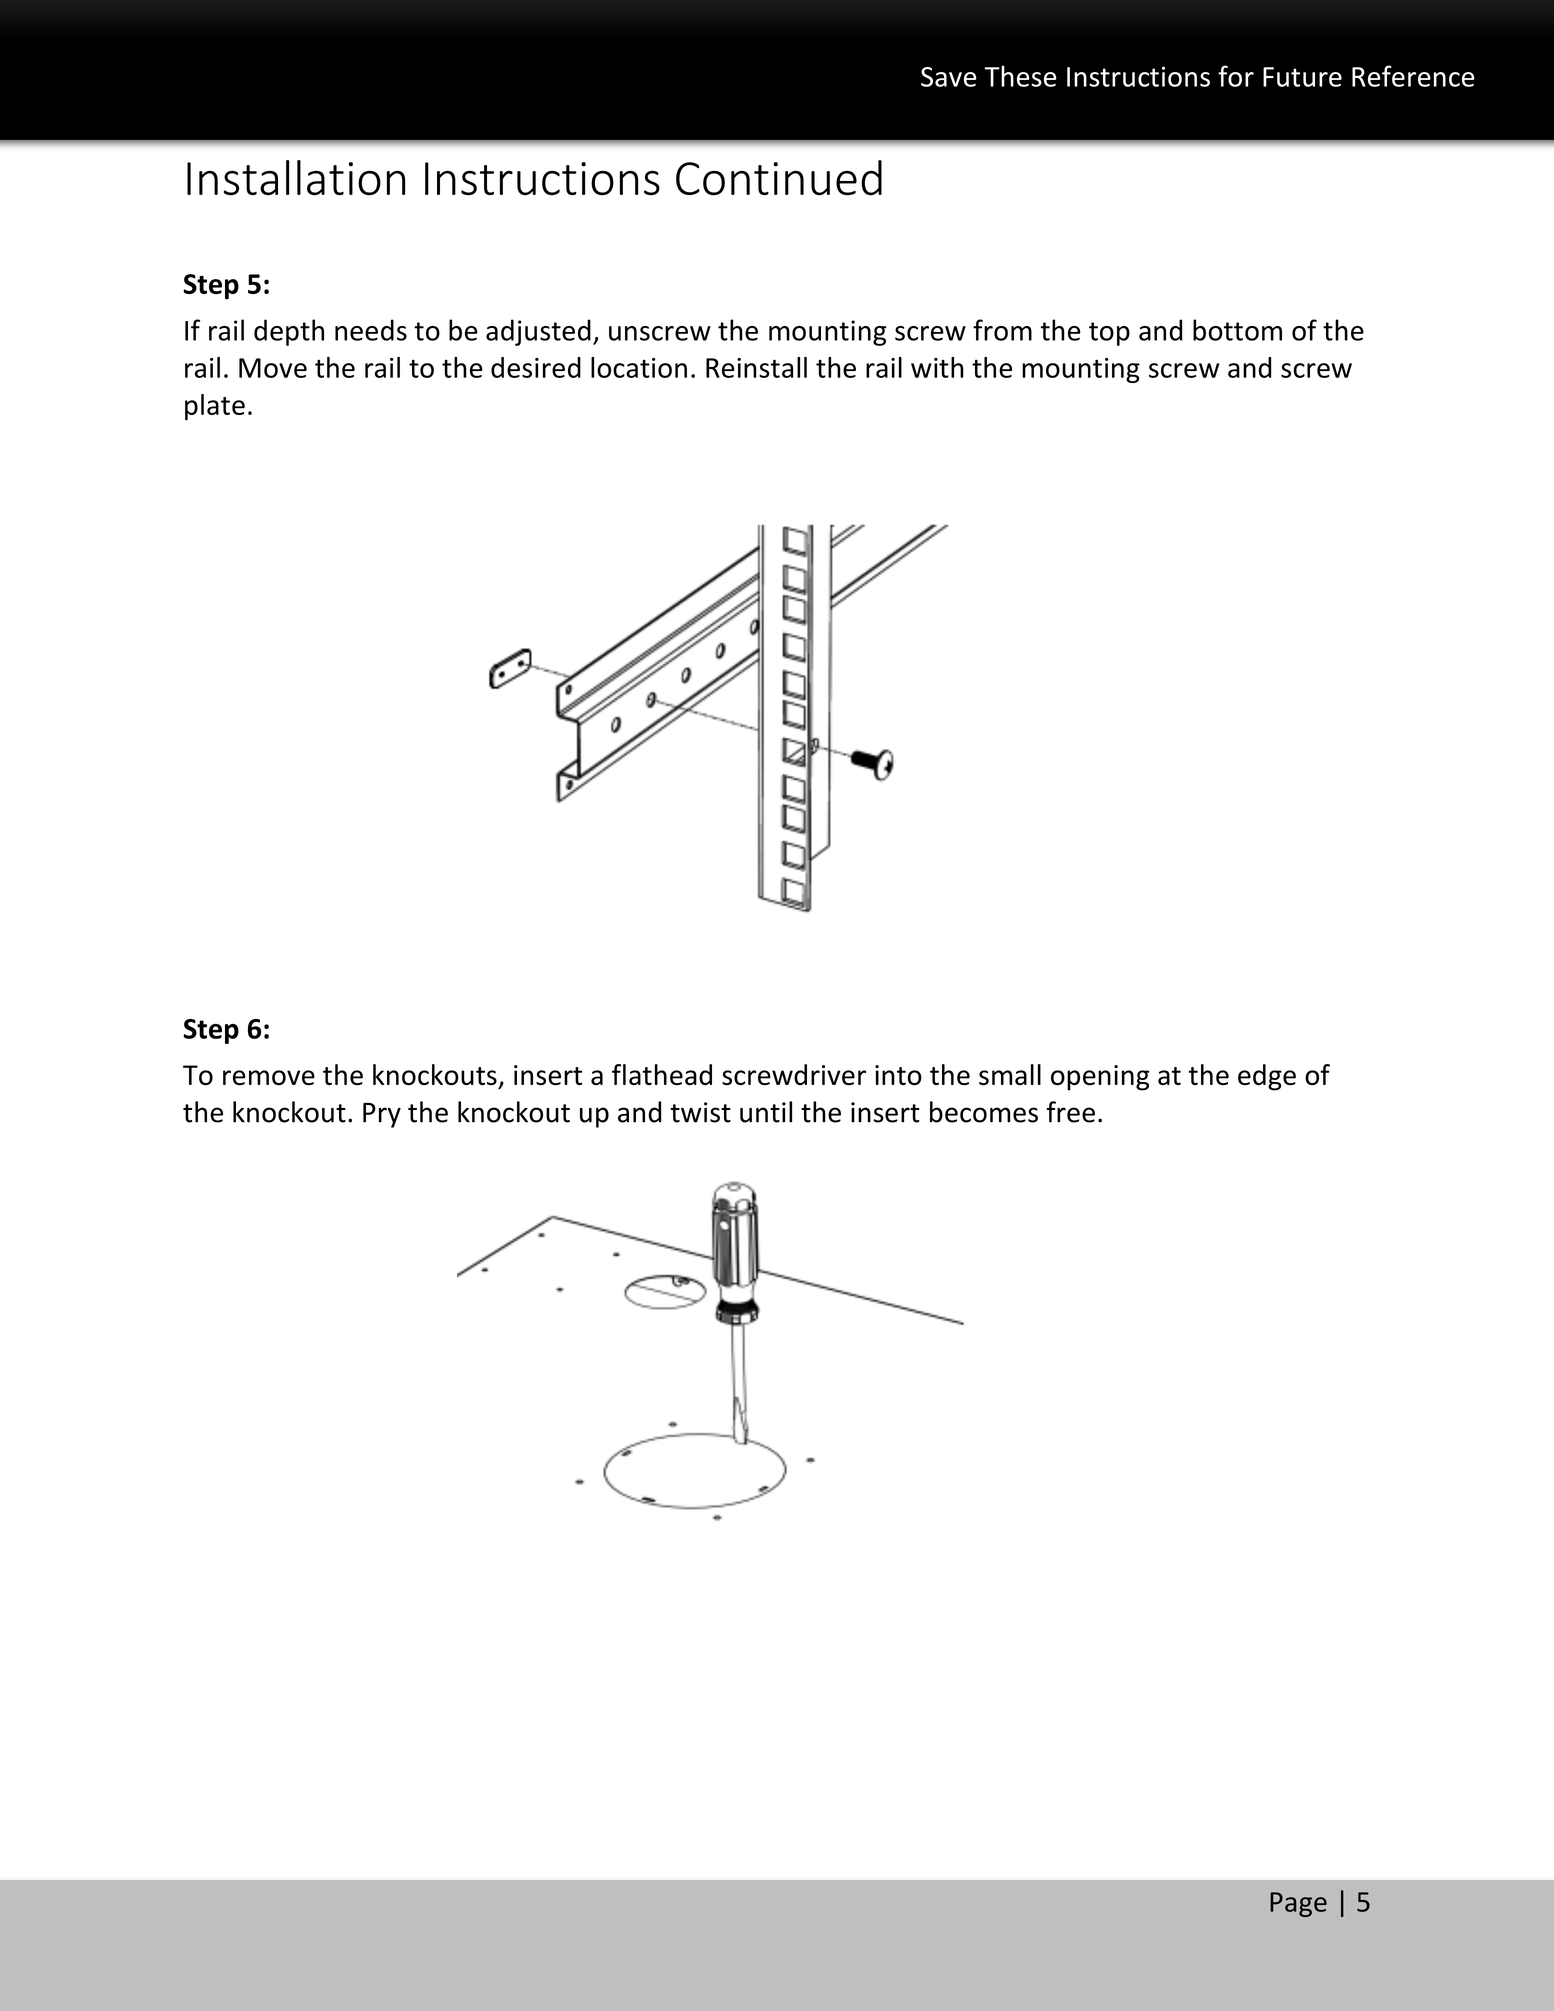  I want to click on Installation, so click(296, 178).
